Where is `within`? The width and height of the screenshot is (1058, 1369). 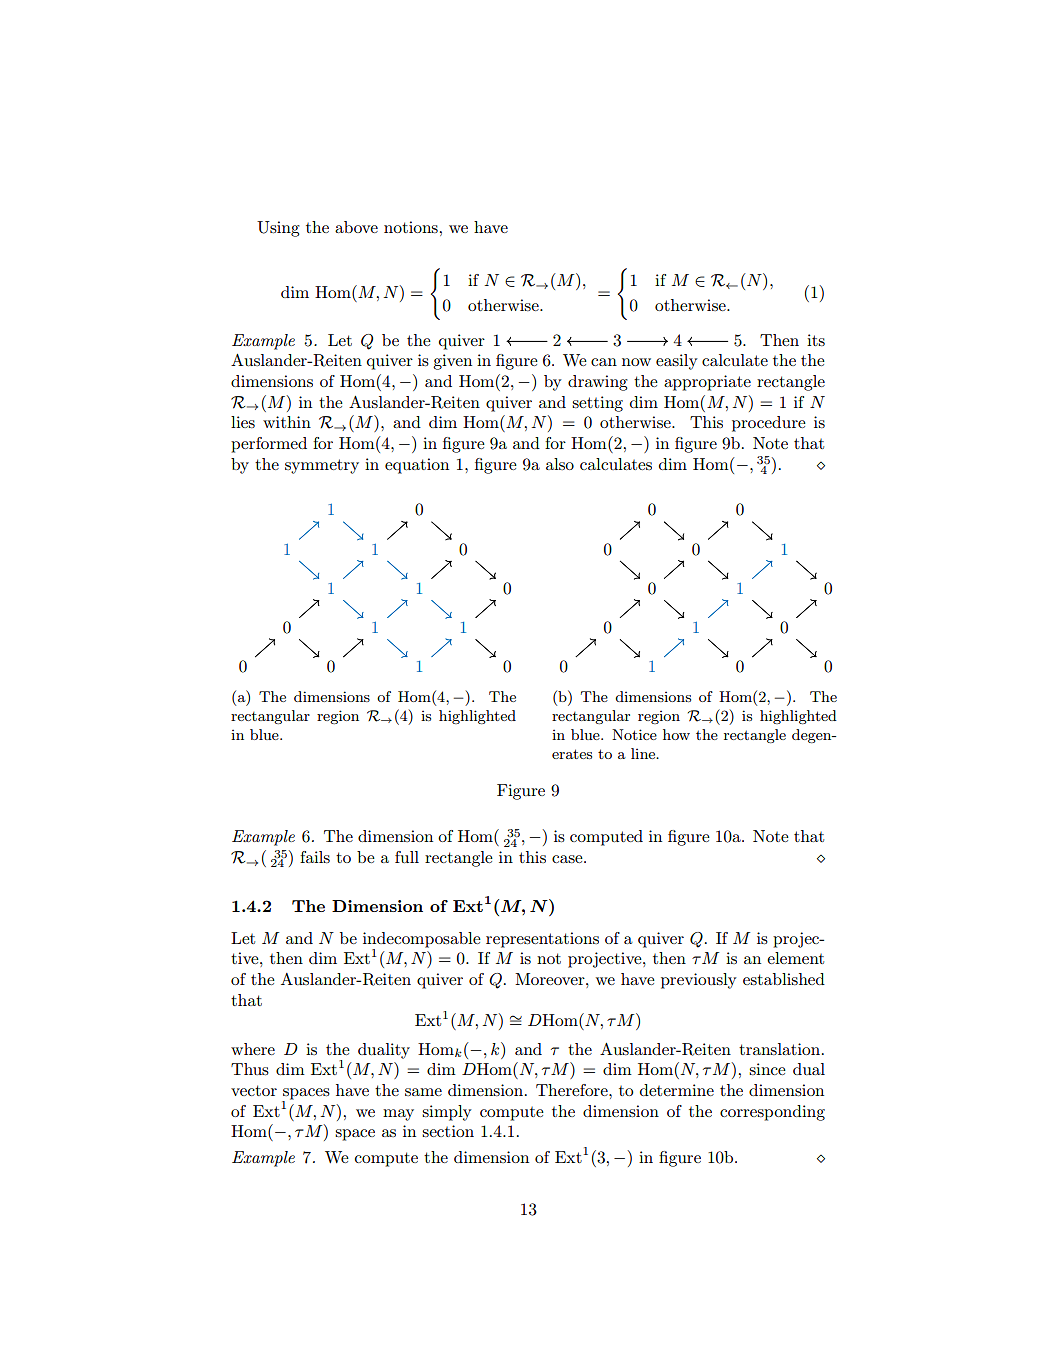 within is located at coordinates (287, 422).
